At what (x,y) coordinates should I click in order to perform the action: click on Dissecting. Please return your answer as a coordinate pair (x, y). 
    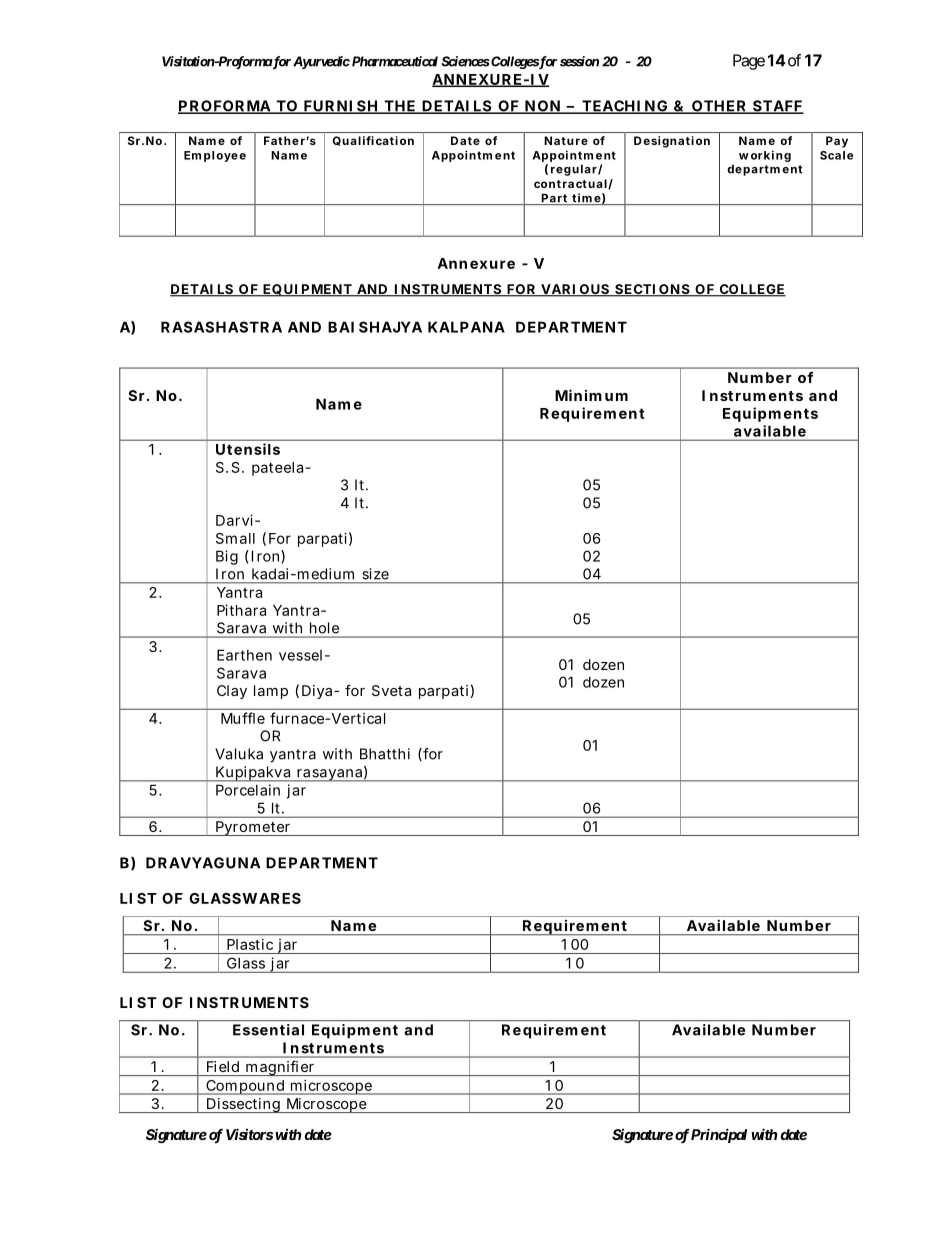
    Looking at the image, I should click on (245, 1105).
